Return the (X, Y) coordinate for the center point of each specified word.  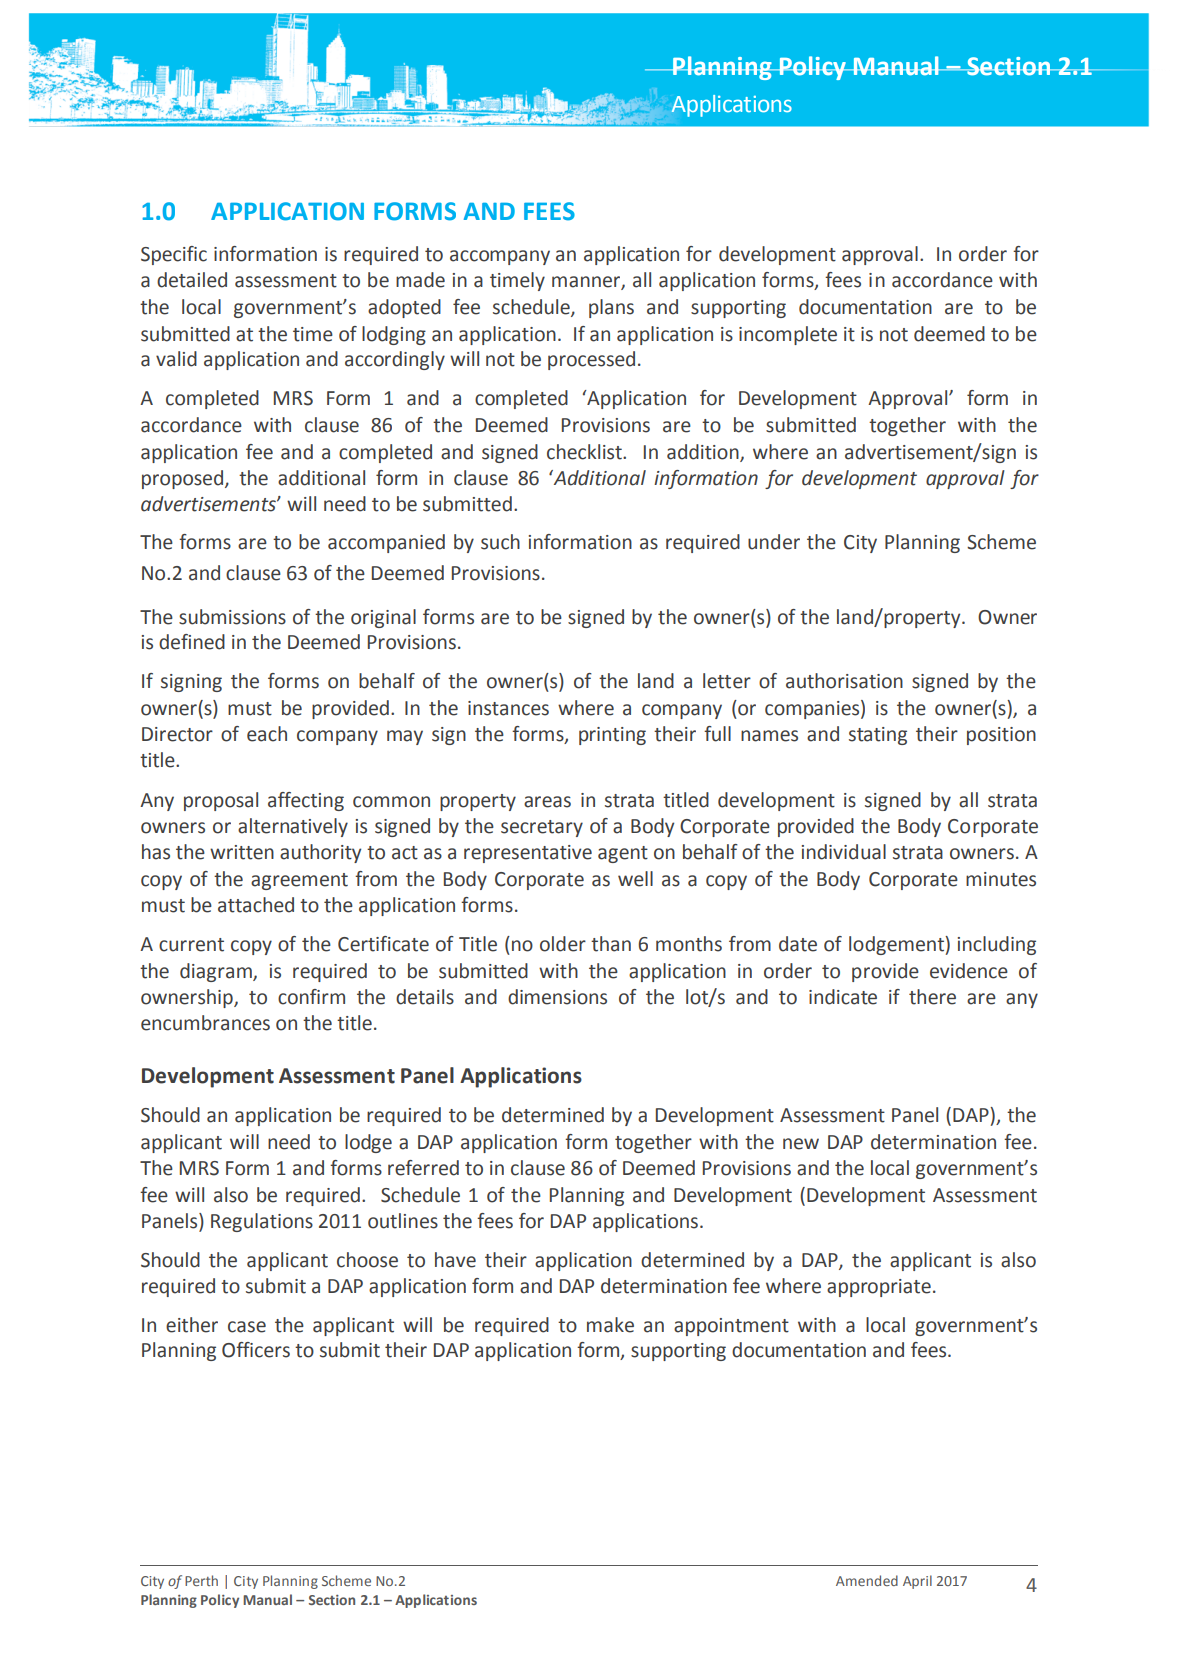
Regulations (262, 1222)
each (267, 734)
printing (612, 736)
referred (423, 1168)
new (801, 1144)
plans (611, 308)
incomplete (788, 335)
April (917, 1582)
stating (878, 736)
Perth (201, 1580)
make (610, 1325)
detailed (192, 280)
